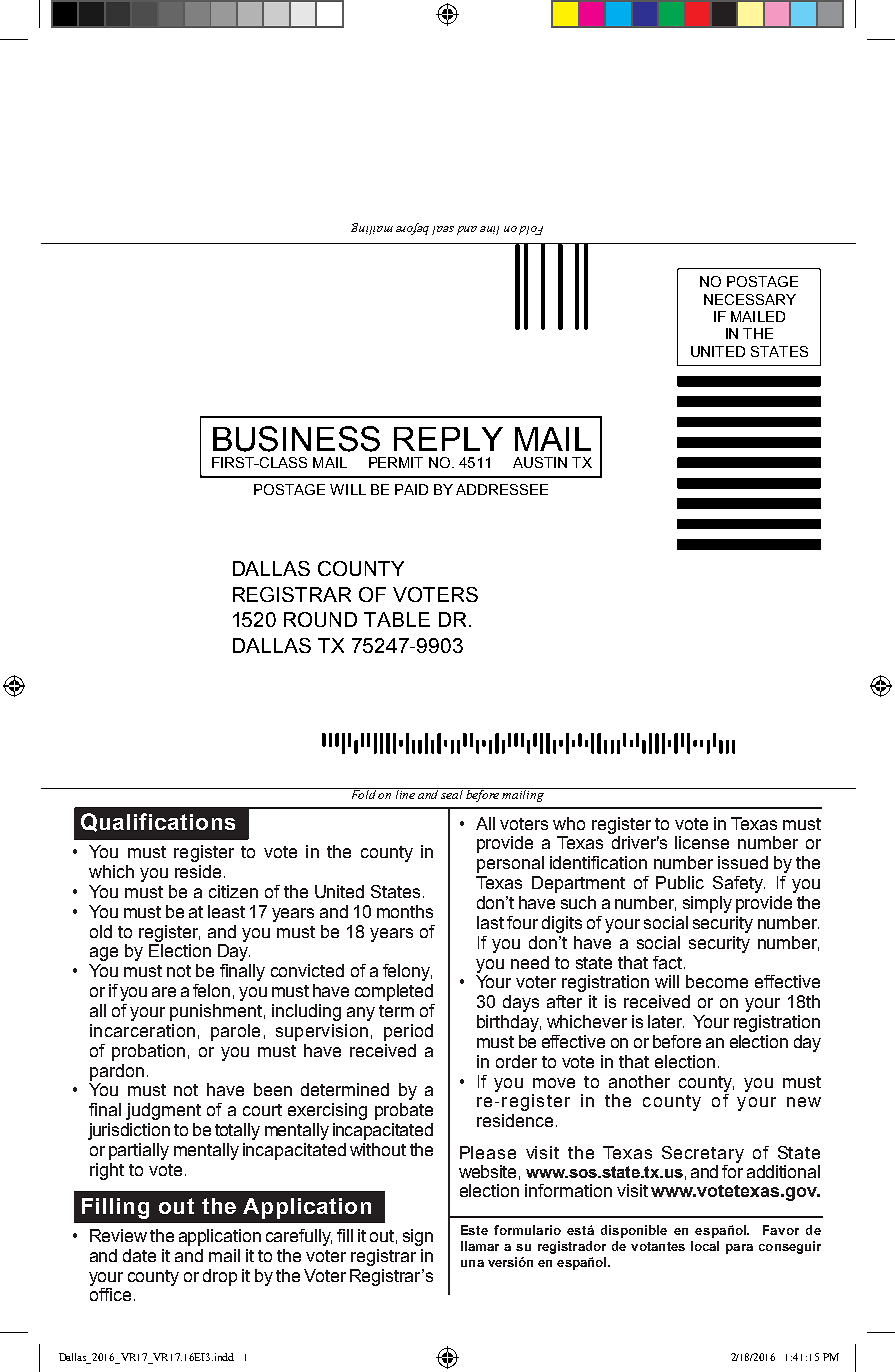 Image resolution: width=895 pixels, height=1372 pixels. Describe the element at coordinates (448, 439) in the screenshot. I see `REPLY` at that location.
